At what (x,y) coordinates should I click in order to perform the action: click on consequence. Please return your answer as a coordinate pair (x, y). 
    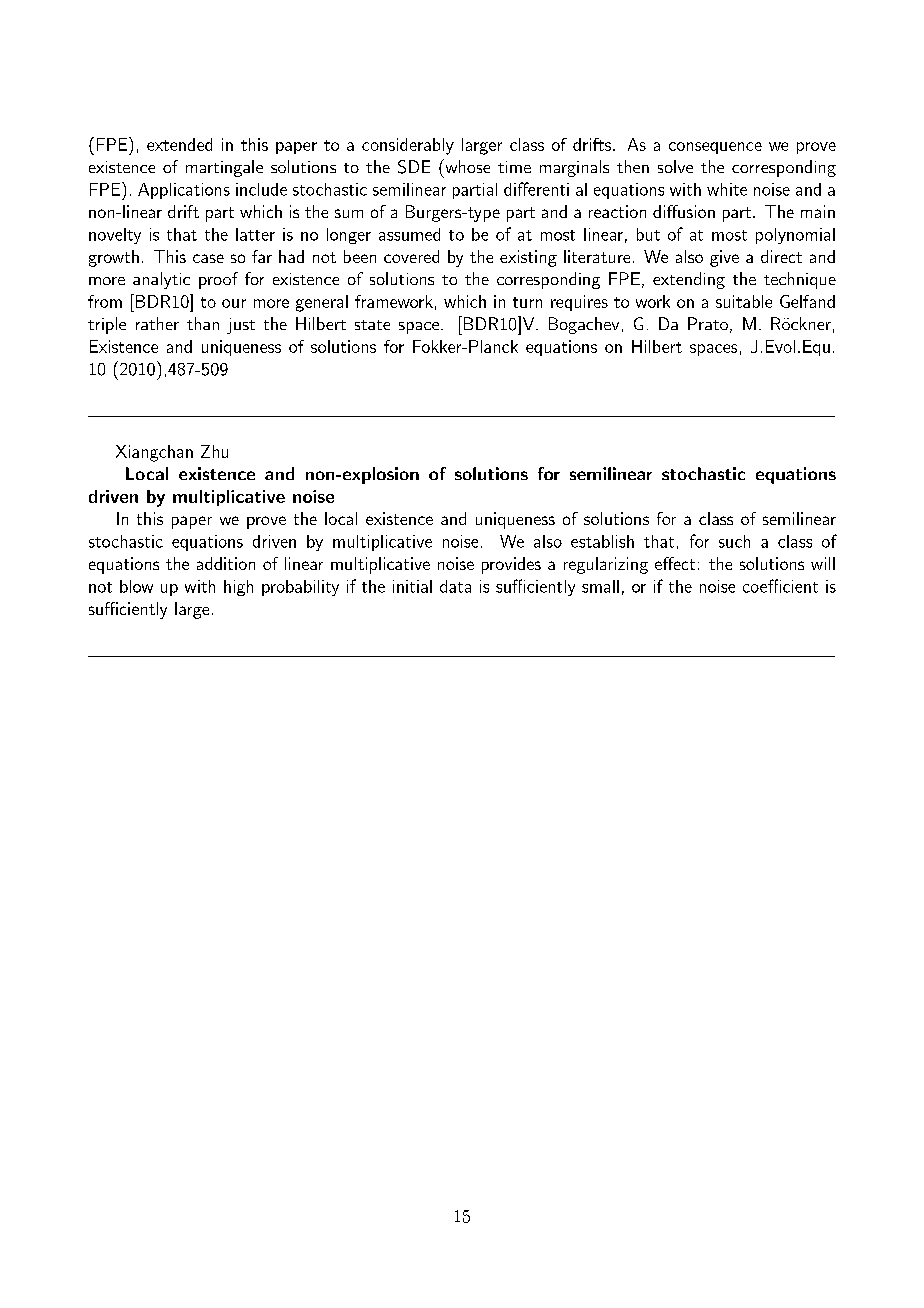
    Looking at the image, I should click on (715, 148).
